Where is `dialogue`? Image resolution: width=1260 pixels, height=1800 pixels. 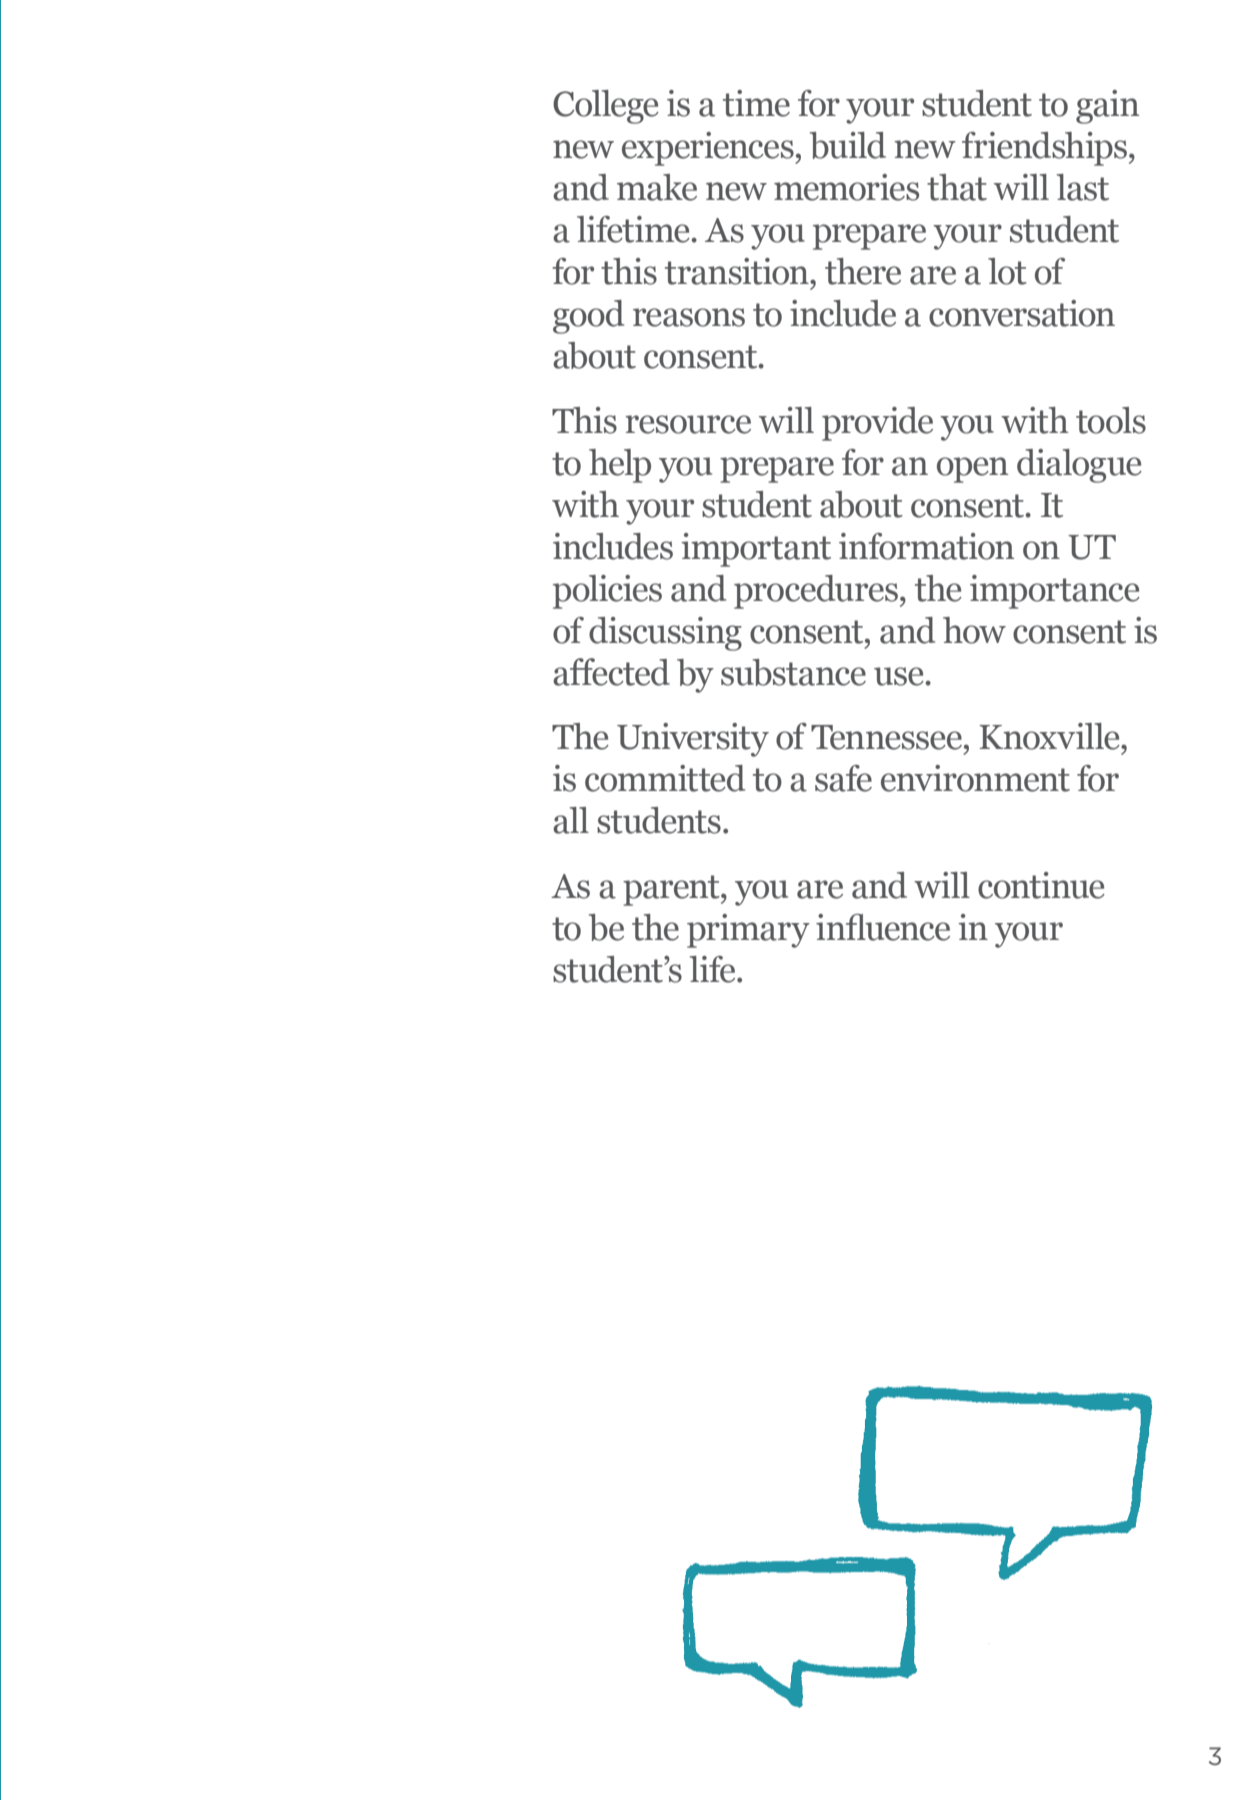 dialogue is located at coordinates (1079, 466).
